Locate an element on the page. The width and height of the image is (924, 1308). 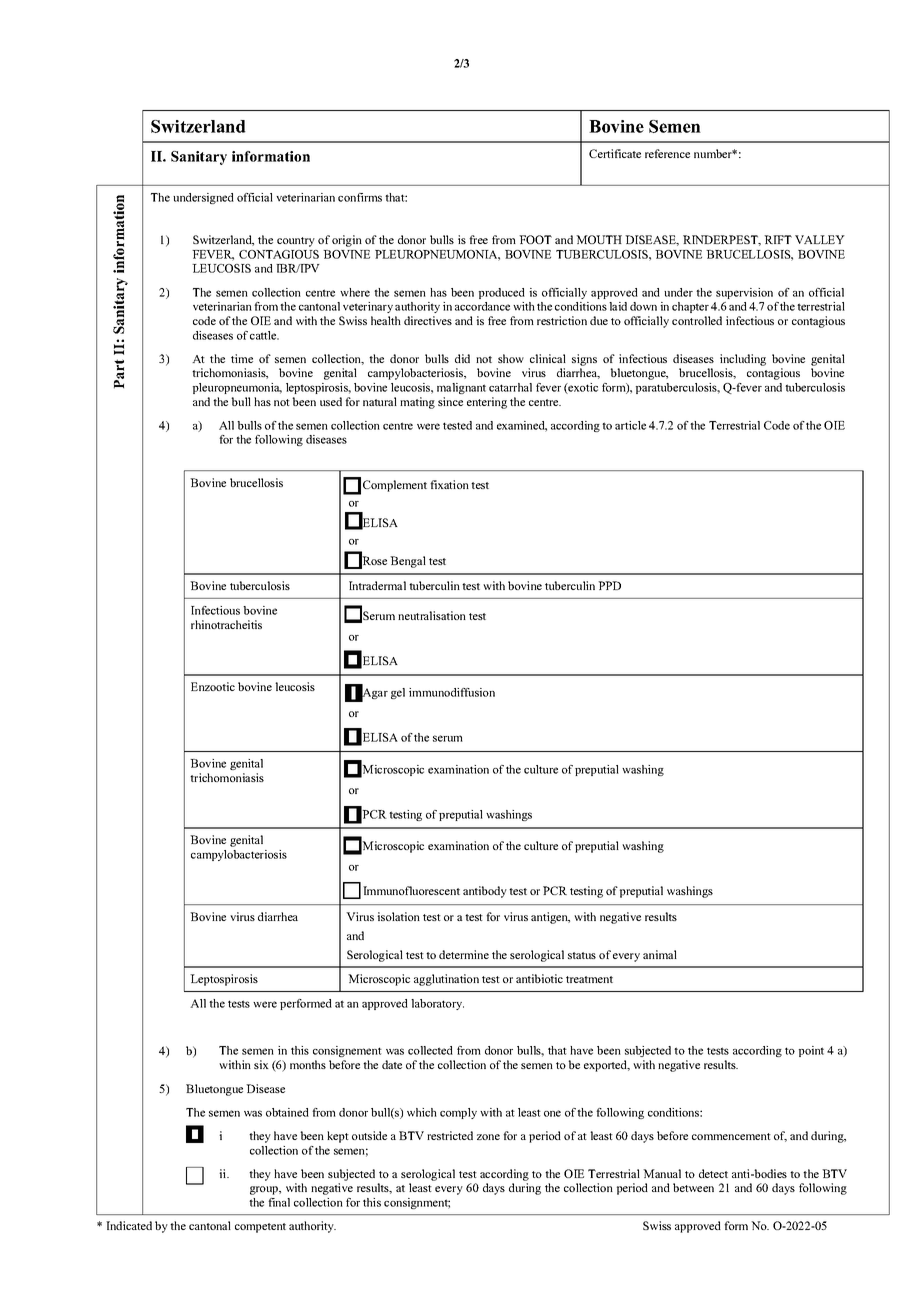
confirms is located at coordinates (360, 197).
